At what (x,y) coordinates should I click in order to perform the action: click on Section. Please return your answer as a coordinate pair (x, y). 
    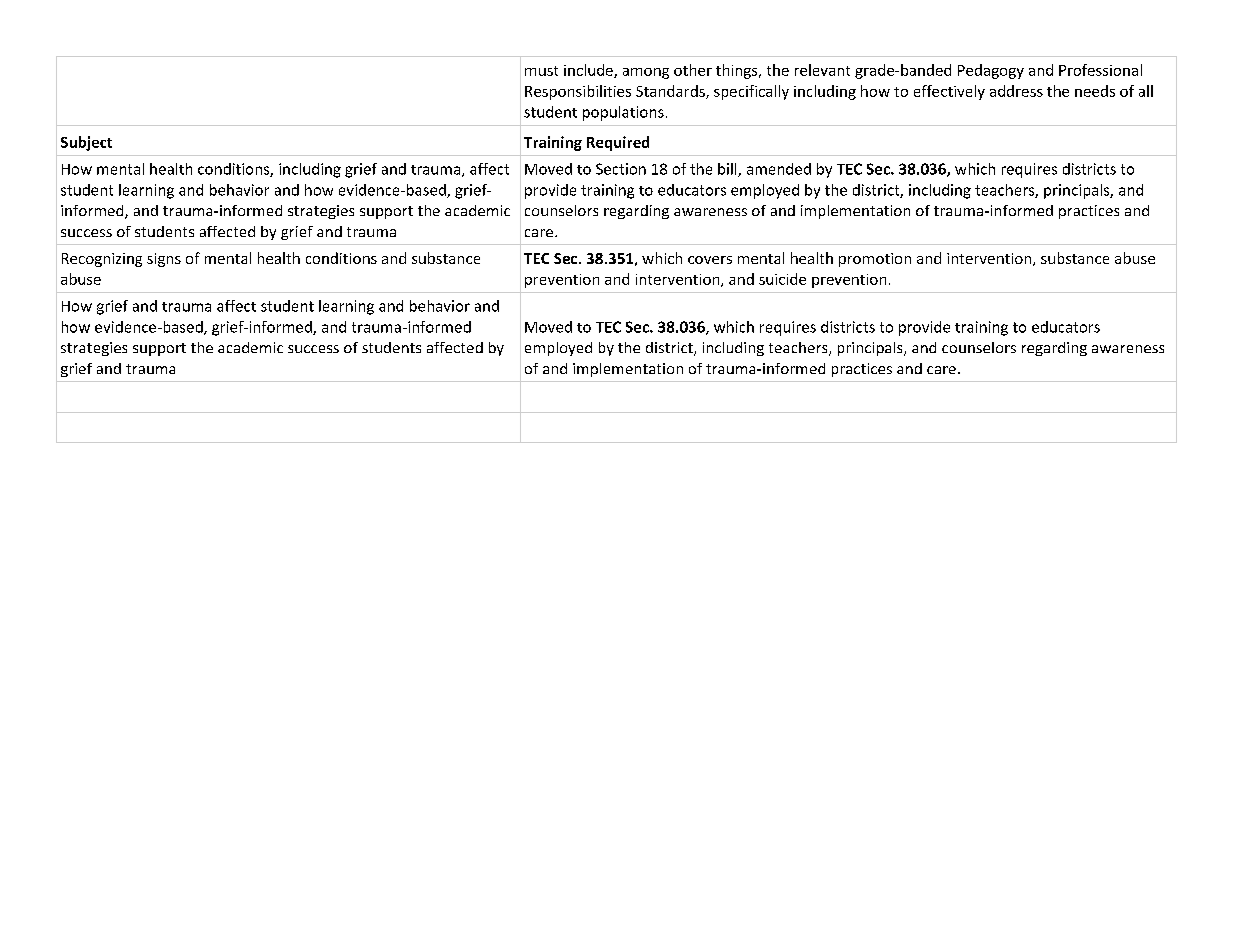
    Looking at the image, I should click on (621, 169).
